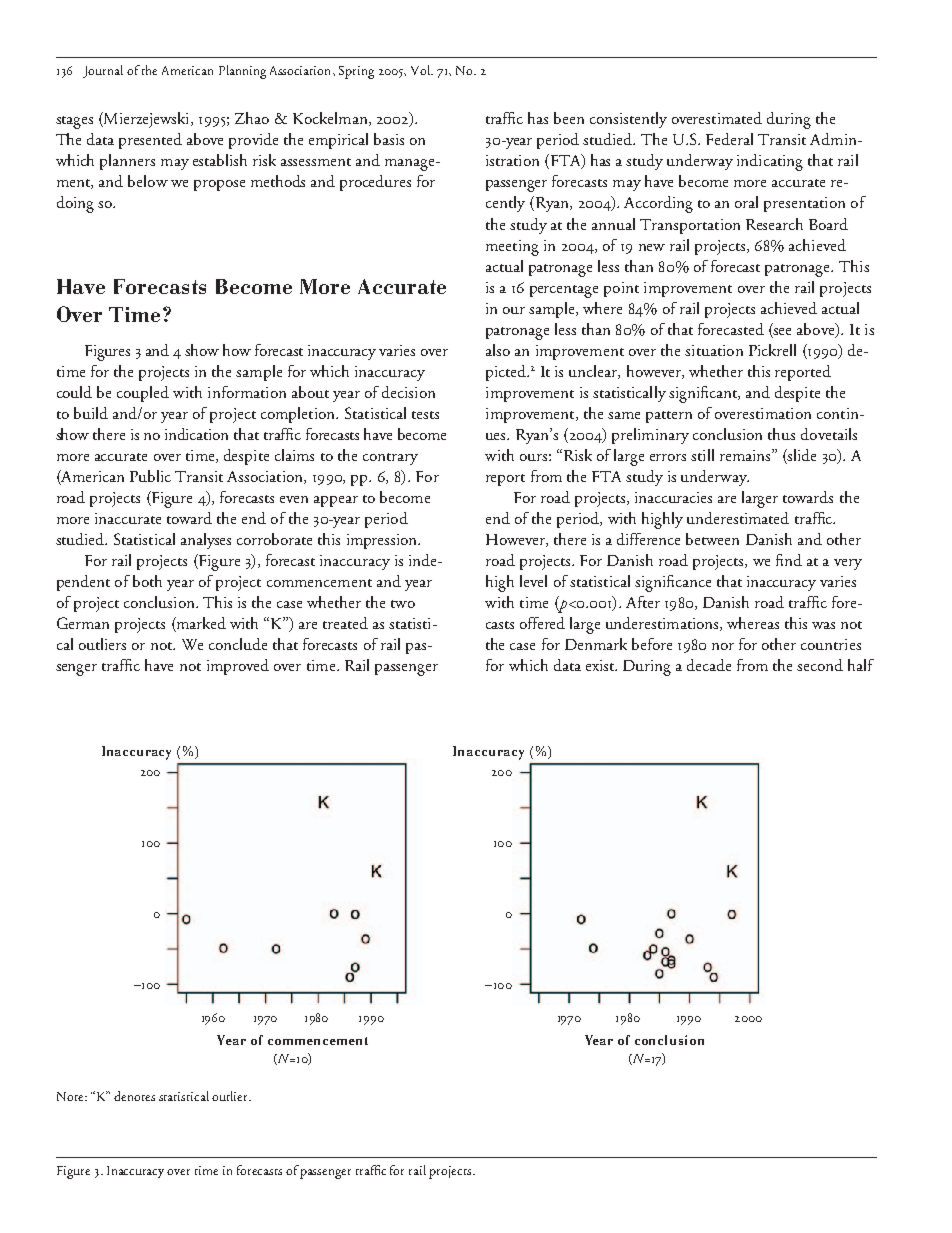 Image resolution: width=952 pixels, height=1233 pixels. I want to click on underestimated, so click(738, 518).
